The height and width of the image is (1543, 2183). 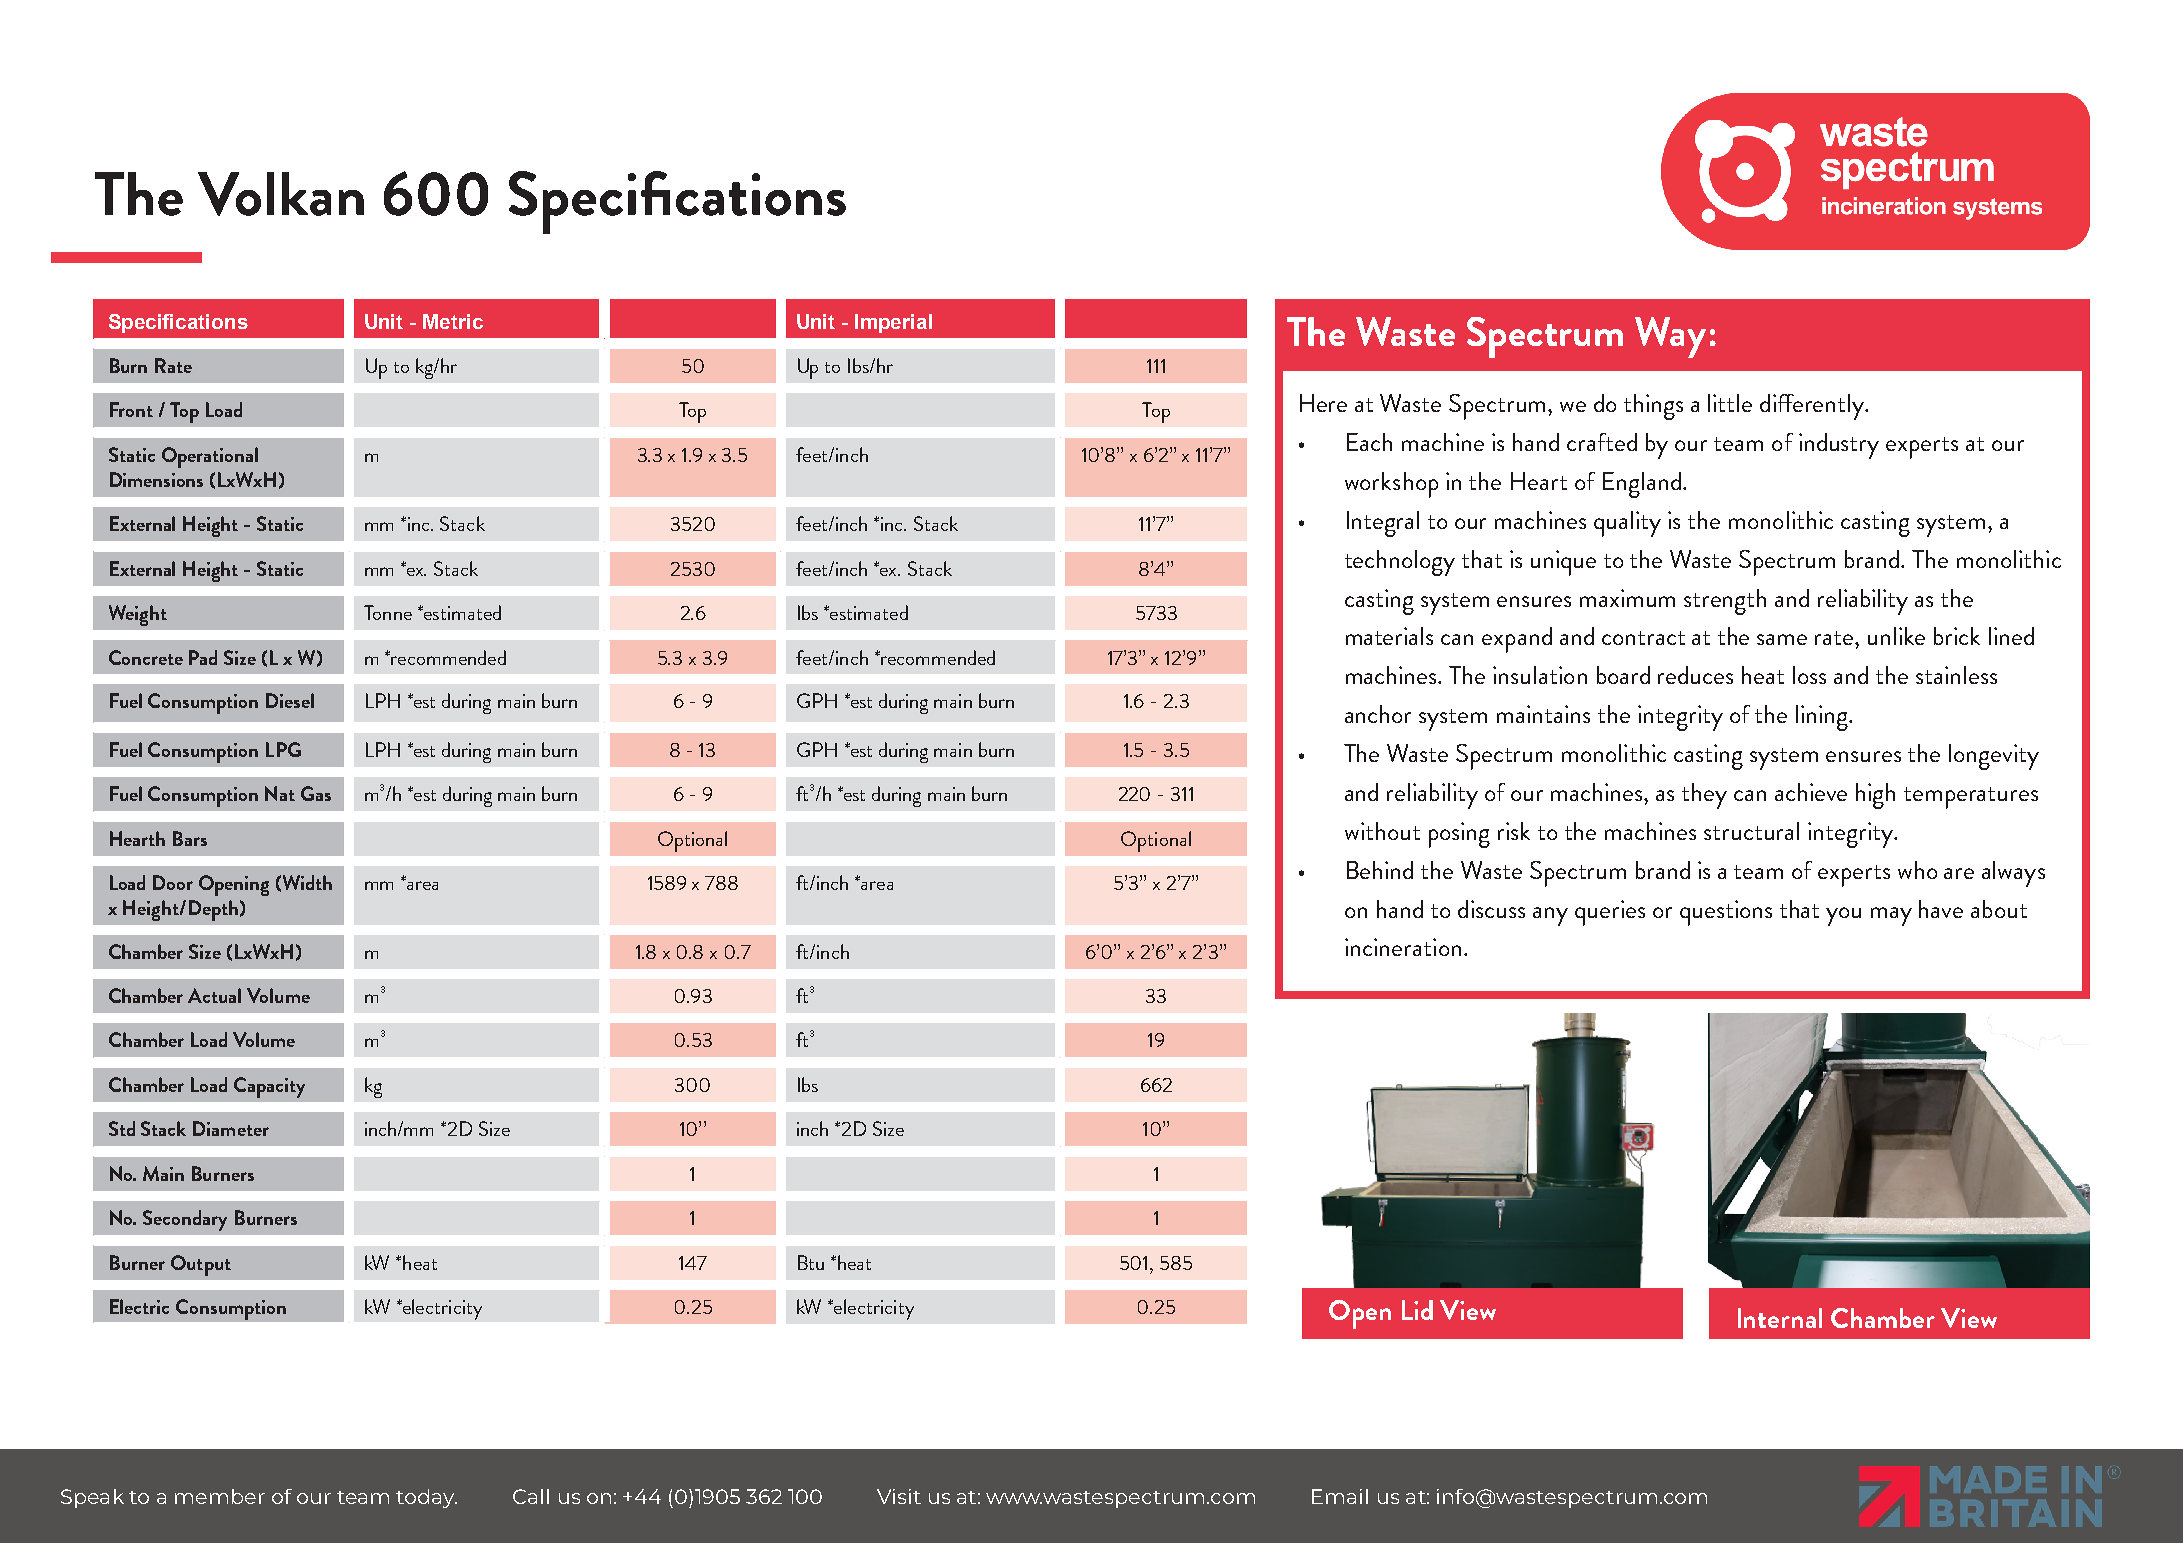 What do you see at coordinates (185, 1220) in the image?
I see `Secondary` at bounding box center [185, 1220].
